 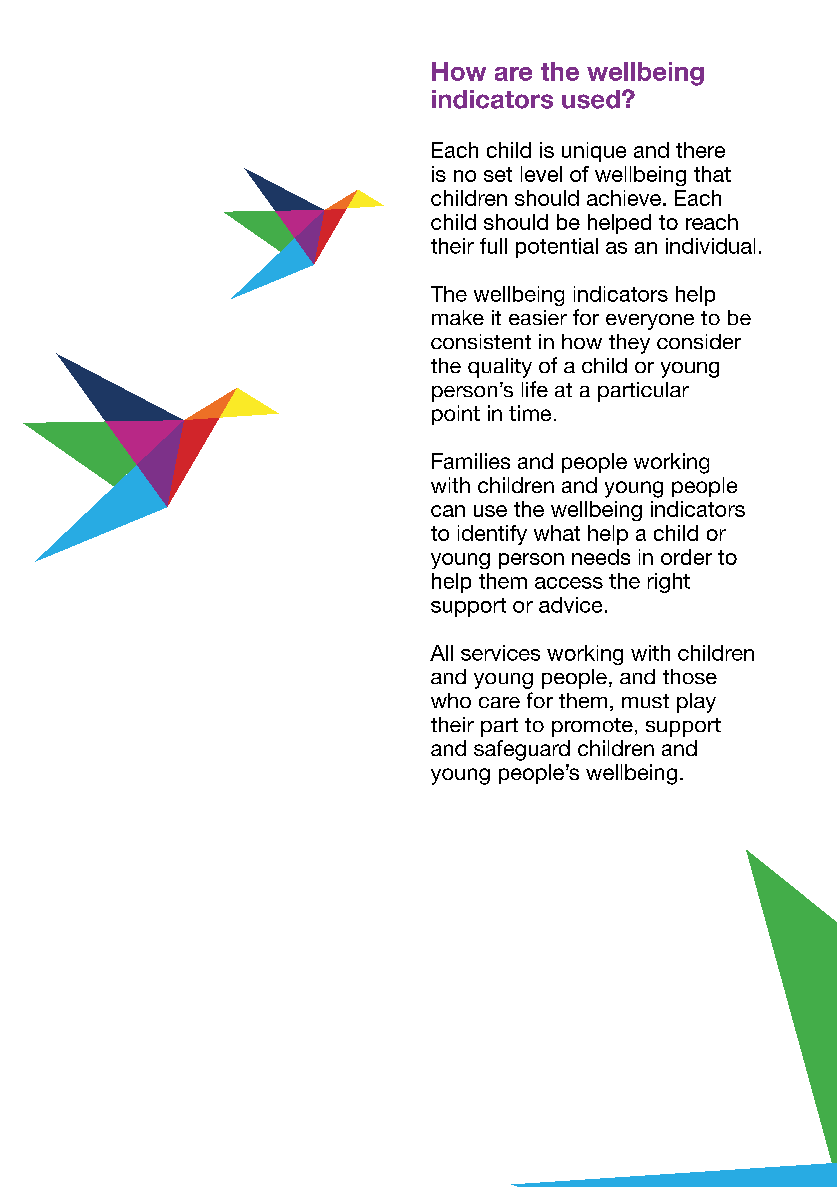 What do you see at coordinates (492, 535) in the screenshot?
I see `identify` at bounding box center [492, 535].
